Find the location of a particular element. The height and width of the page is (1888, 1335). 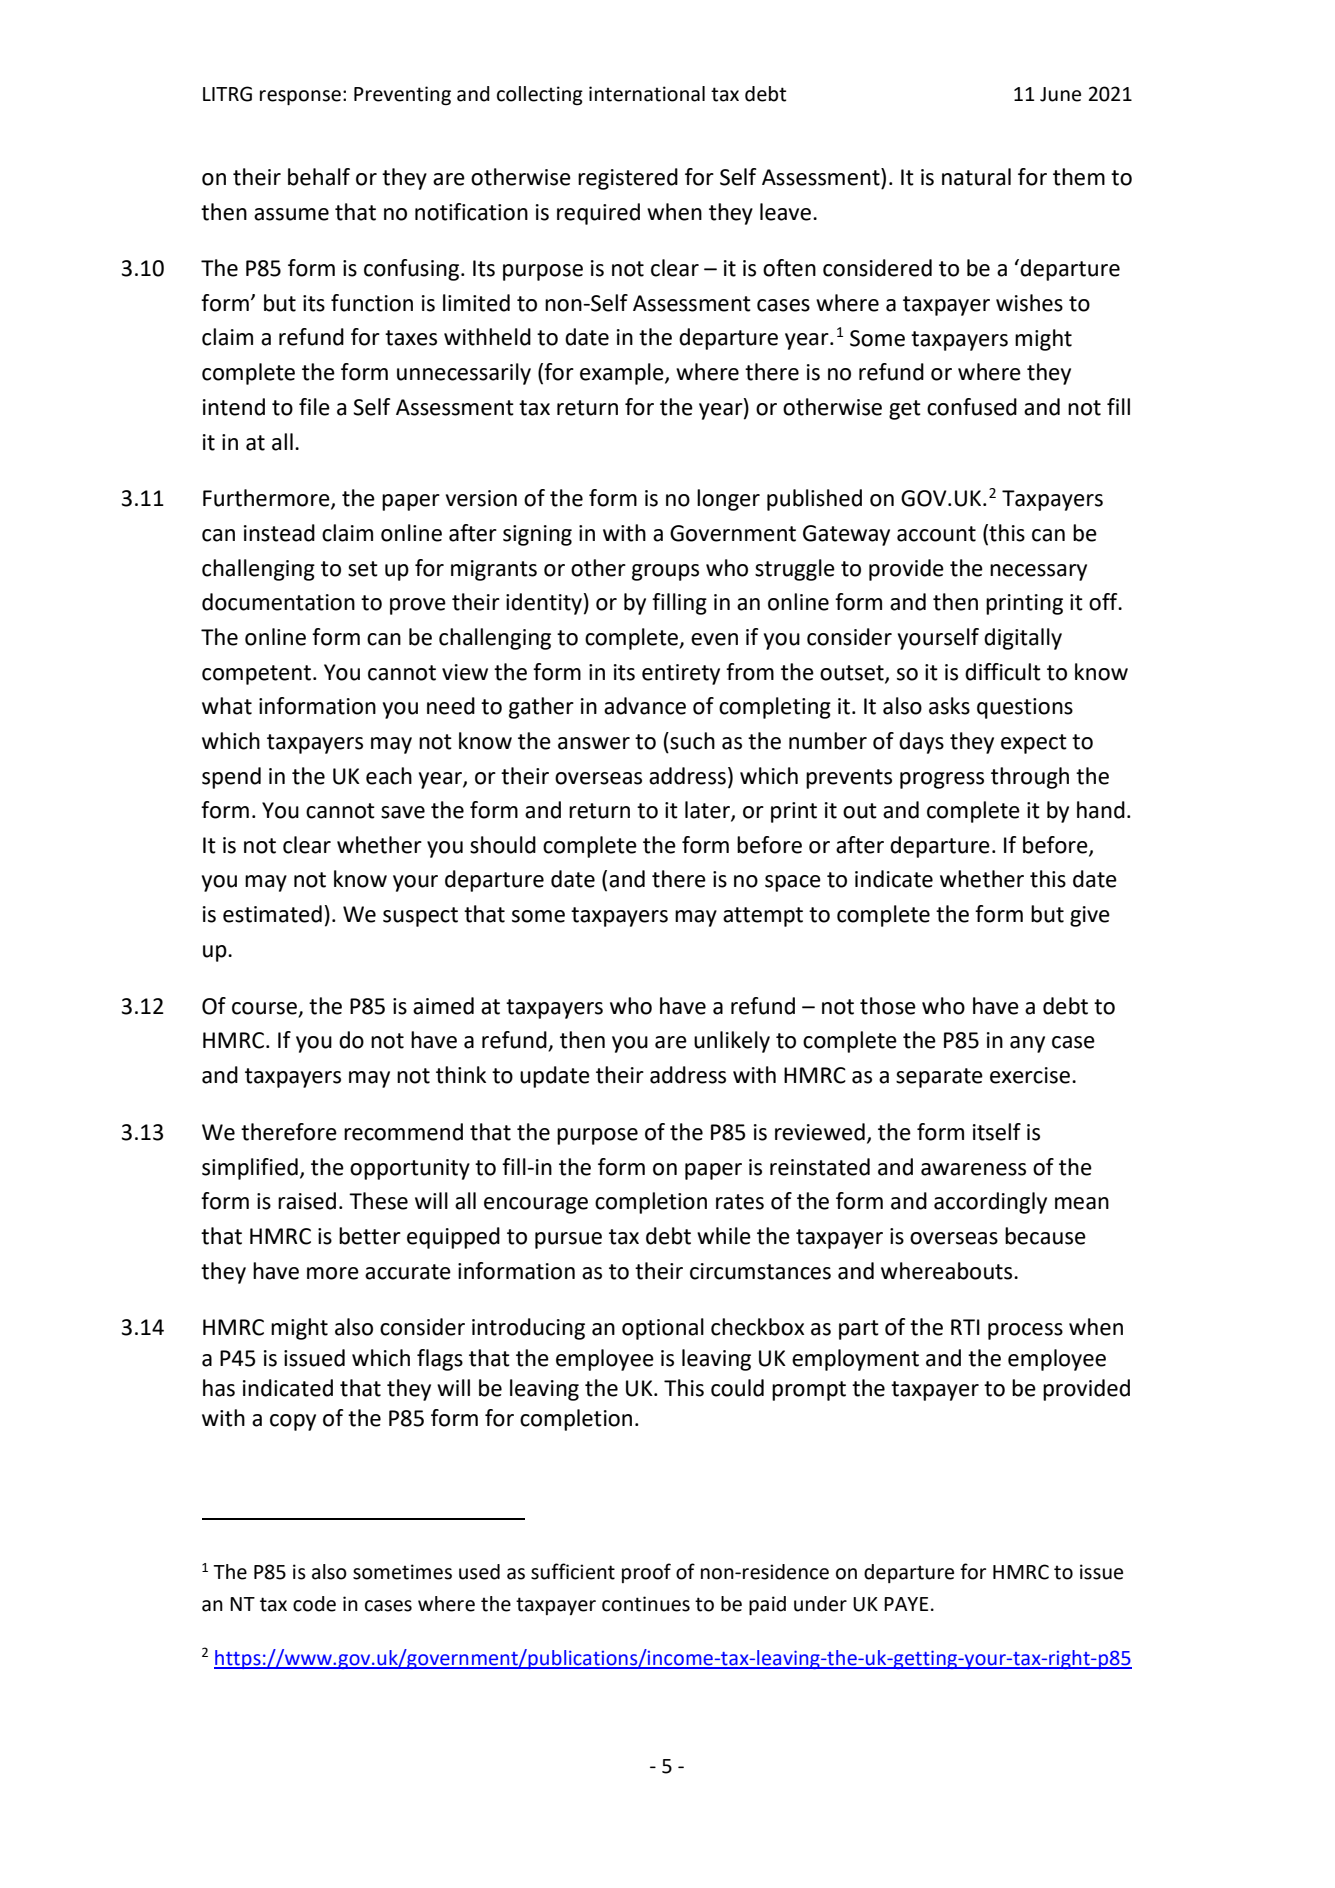

through is located at coordinates (1030, 778).
